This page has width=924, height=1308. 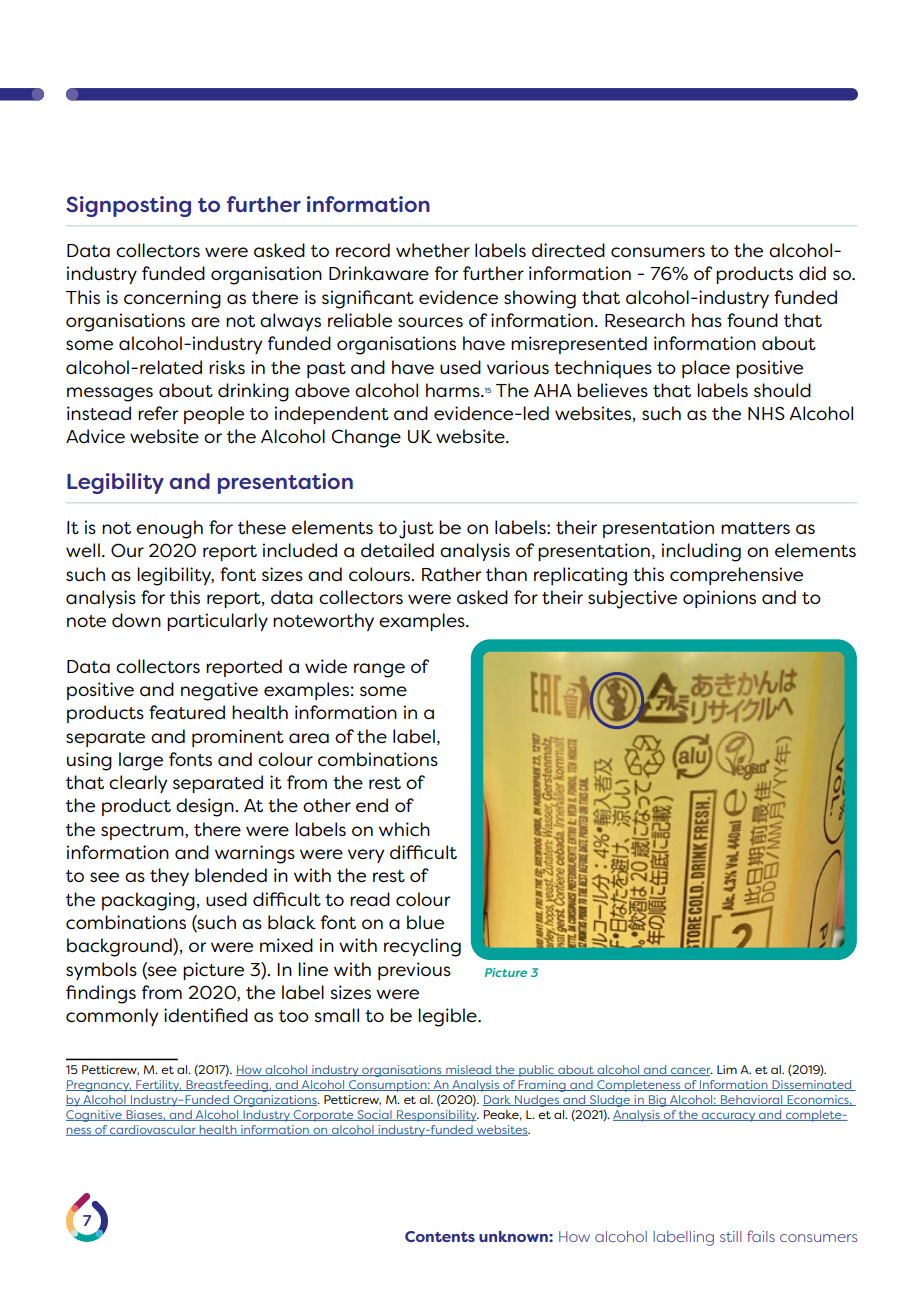 I want to click on opinions, so click(x=719, y=599).
